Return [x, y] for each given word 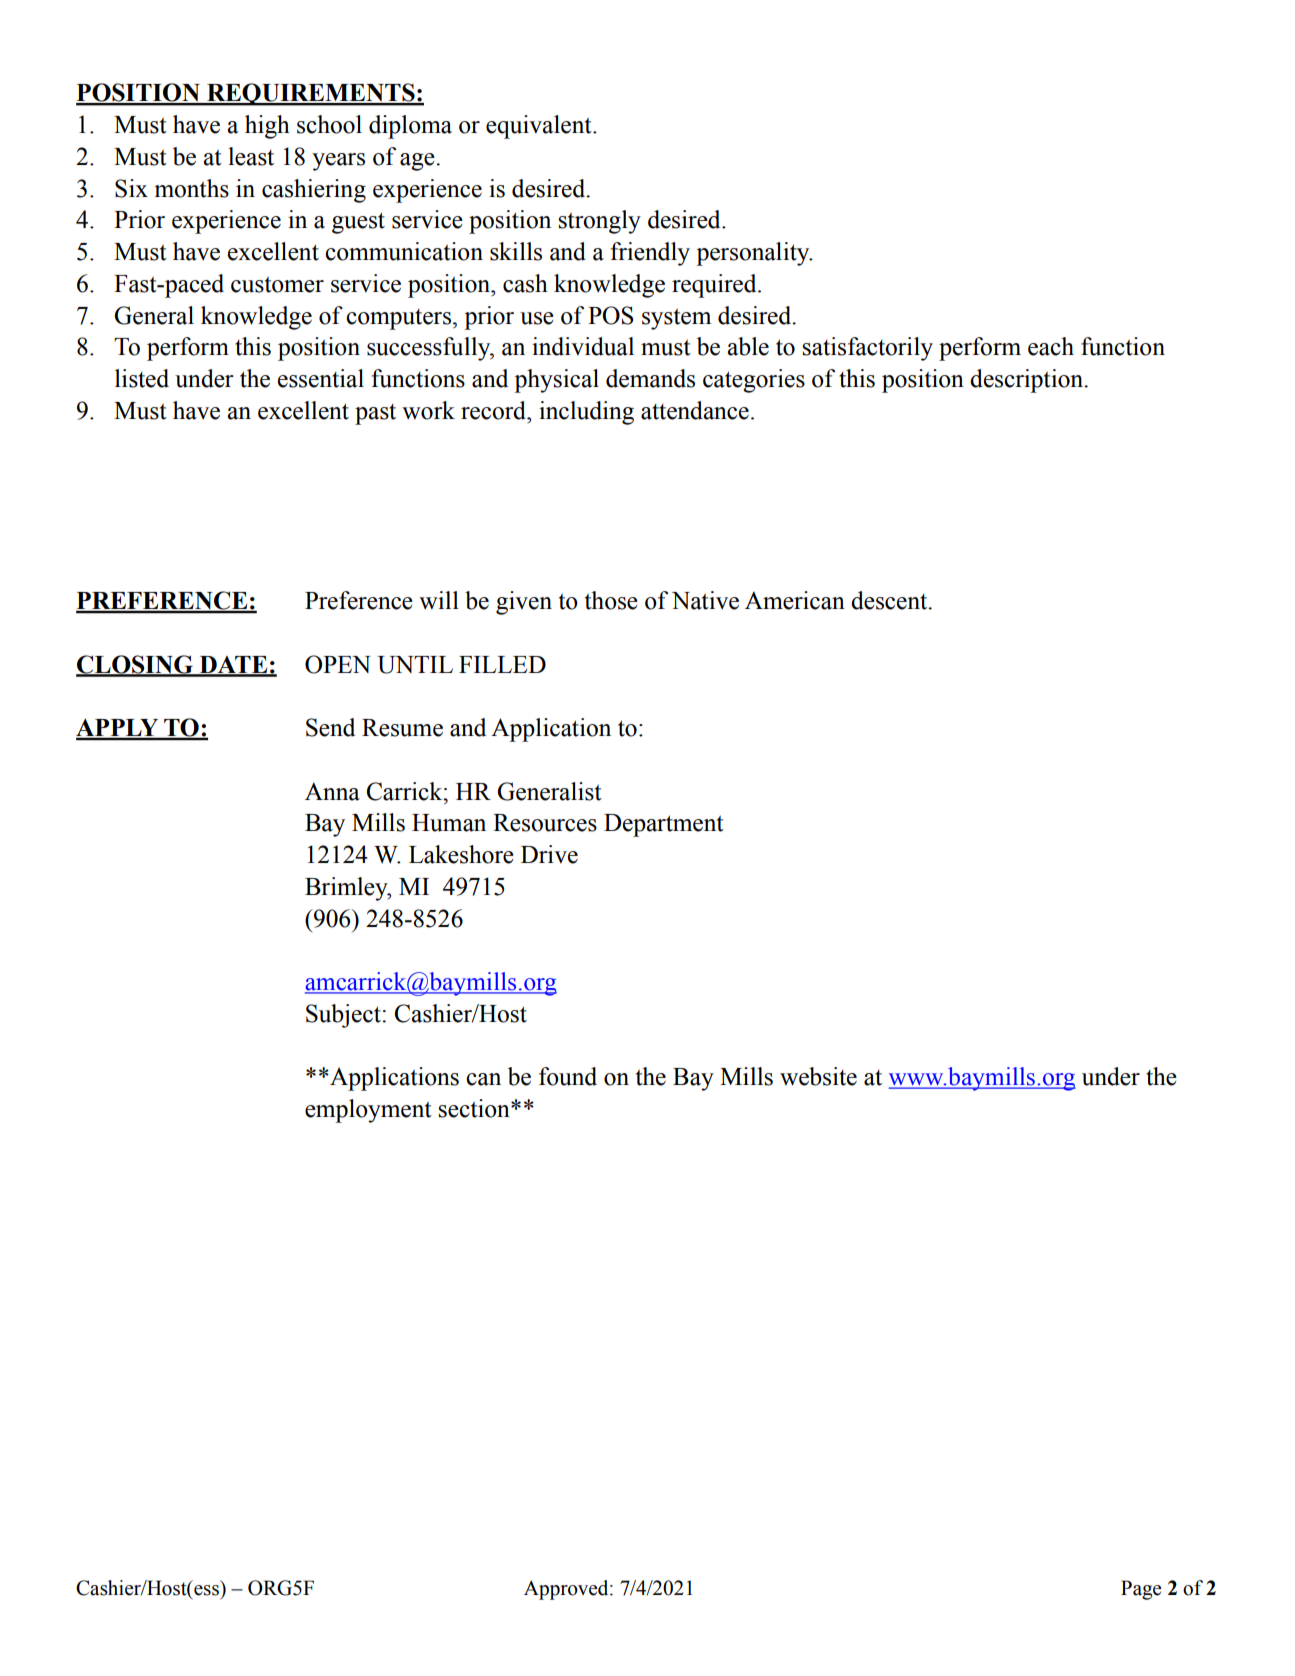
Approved [567, 1590]
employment [368, 1111]
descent [890, 600]
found [568, 1076]
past [375, 414]
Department [664, 825]
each [1051, 346]
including [586, 413]
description [1028, 381]
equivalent [540, 127]
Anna [332, 791]
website [818, 1076]
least [251, 156]
